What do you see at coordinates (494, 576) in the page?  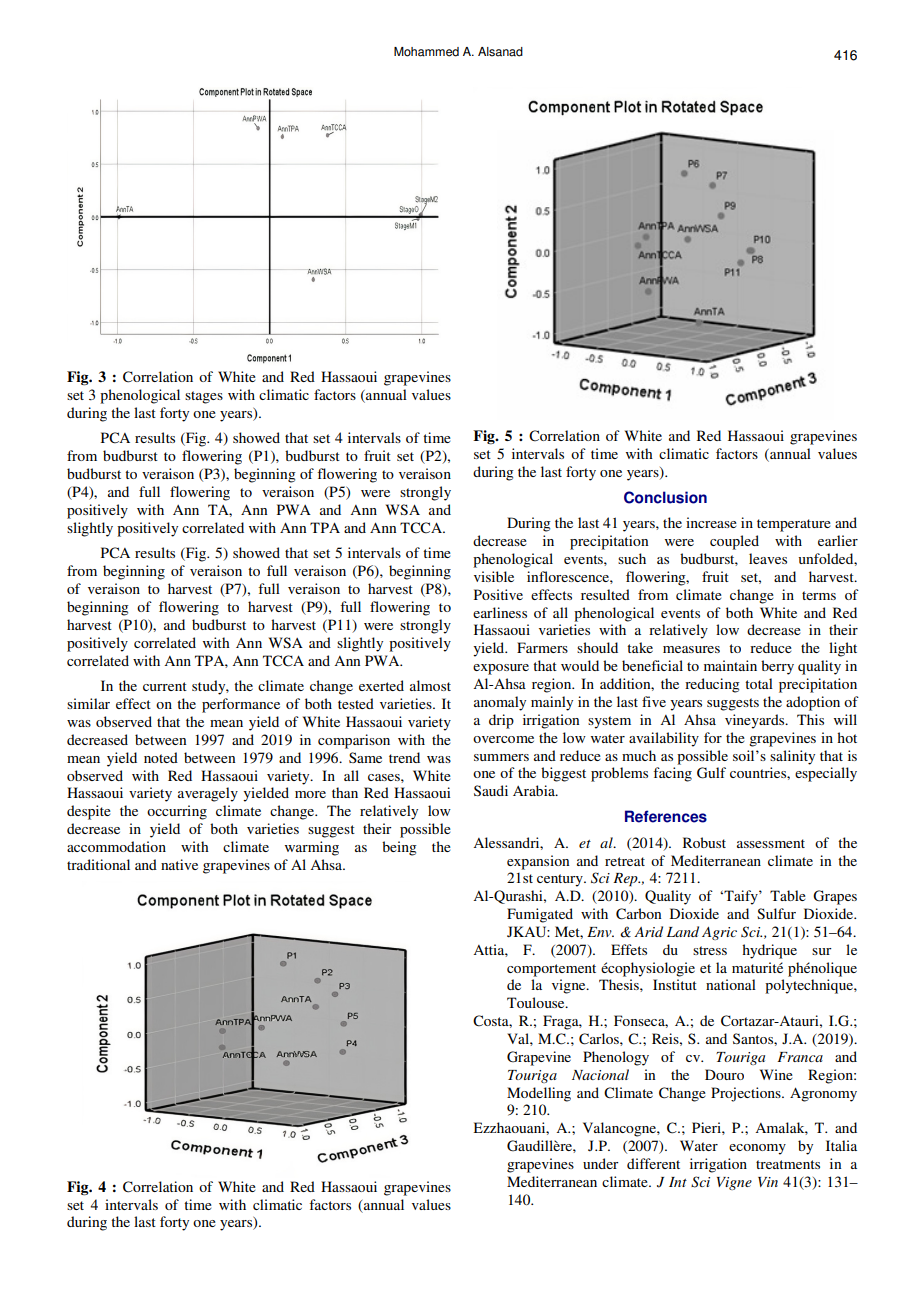 I see `visible` at bounding box center [494, 576].
